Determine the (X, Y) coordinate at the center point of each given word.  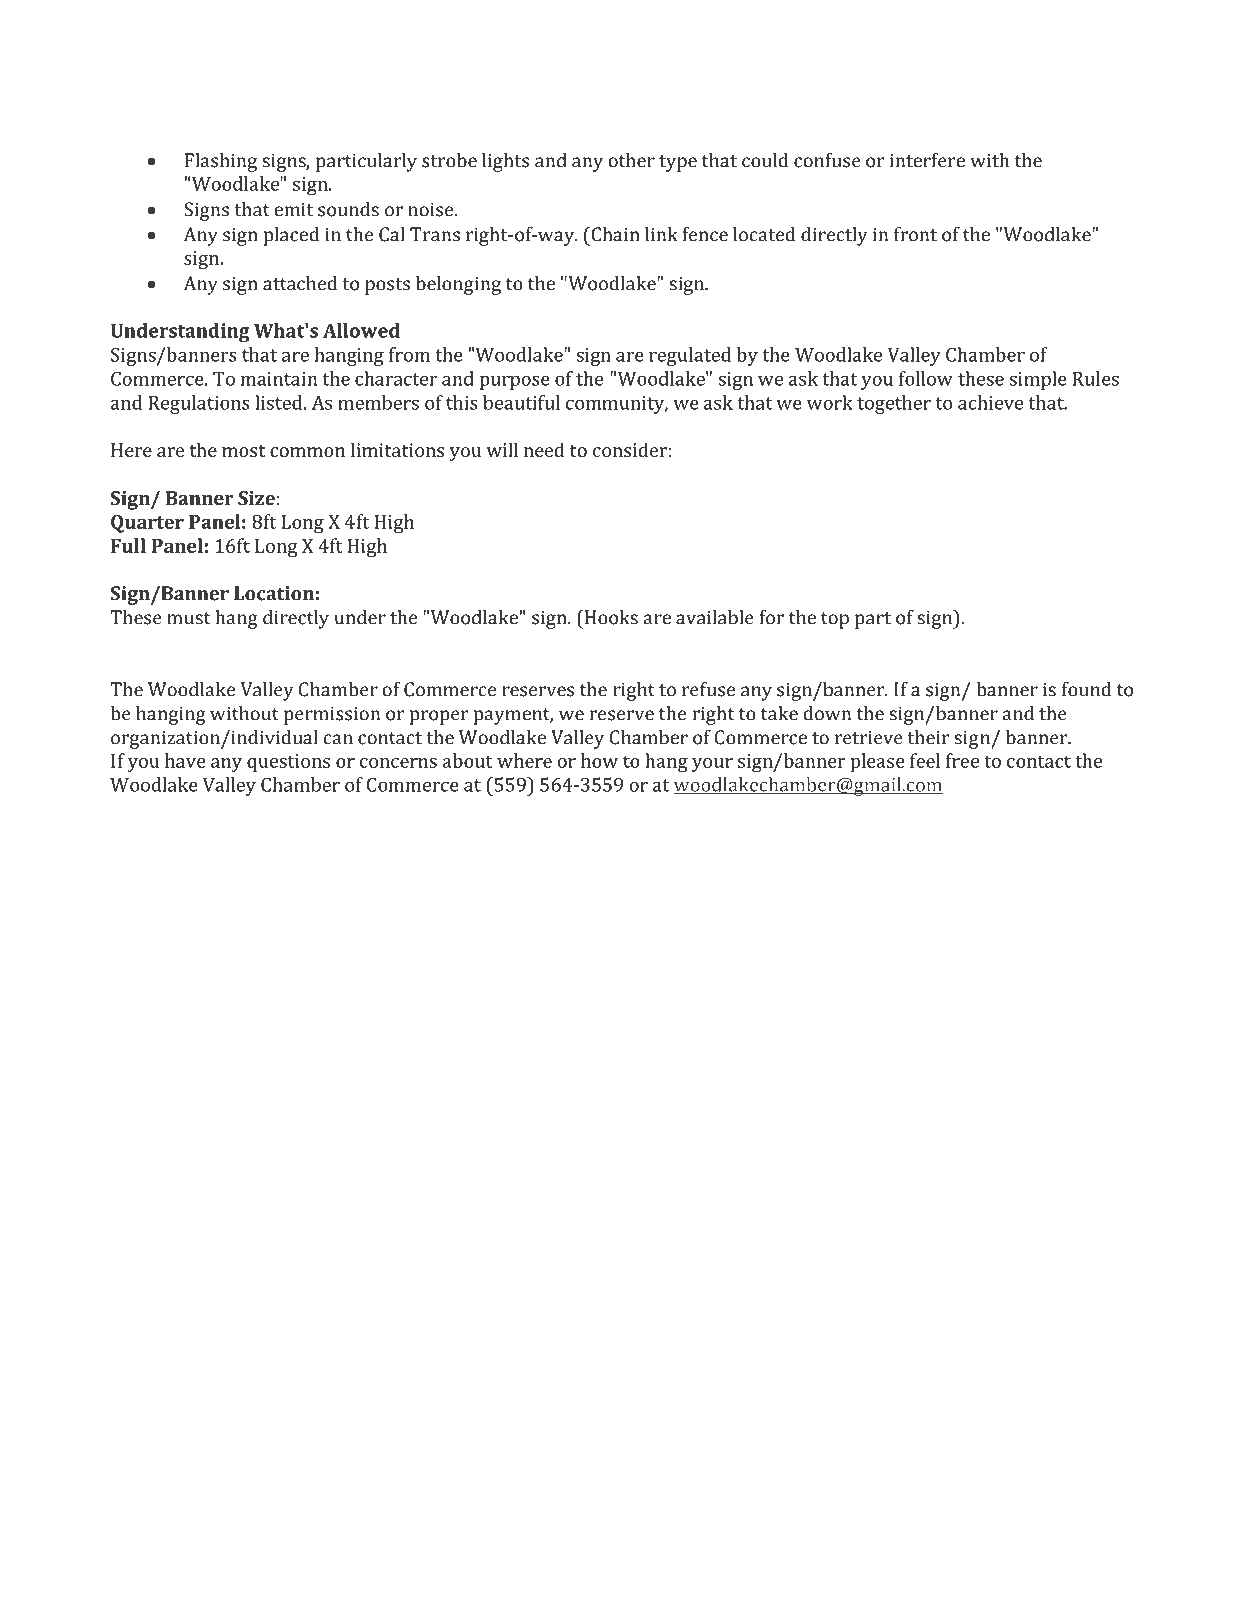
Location (274, 593)
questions (288, 763)
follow (926, 378)
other (632, 160)
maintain (279, 379)
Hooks (610, 617)
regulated (690, 356)
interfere (927, 160)
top (835, 620)
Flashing (221, 162)
